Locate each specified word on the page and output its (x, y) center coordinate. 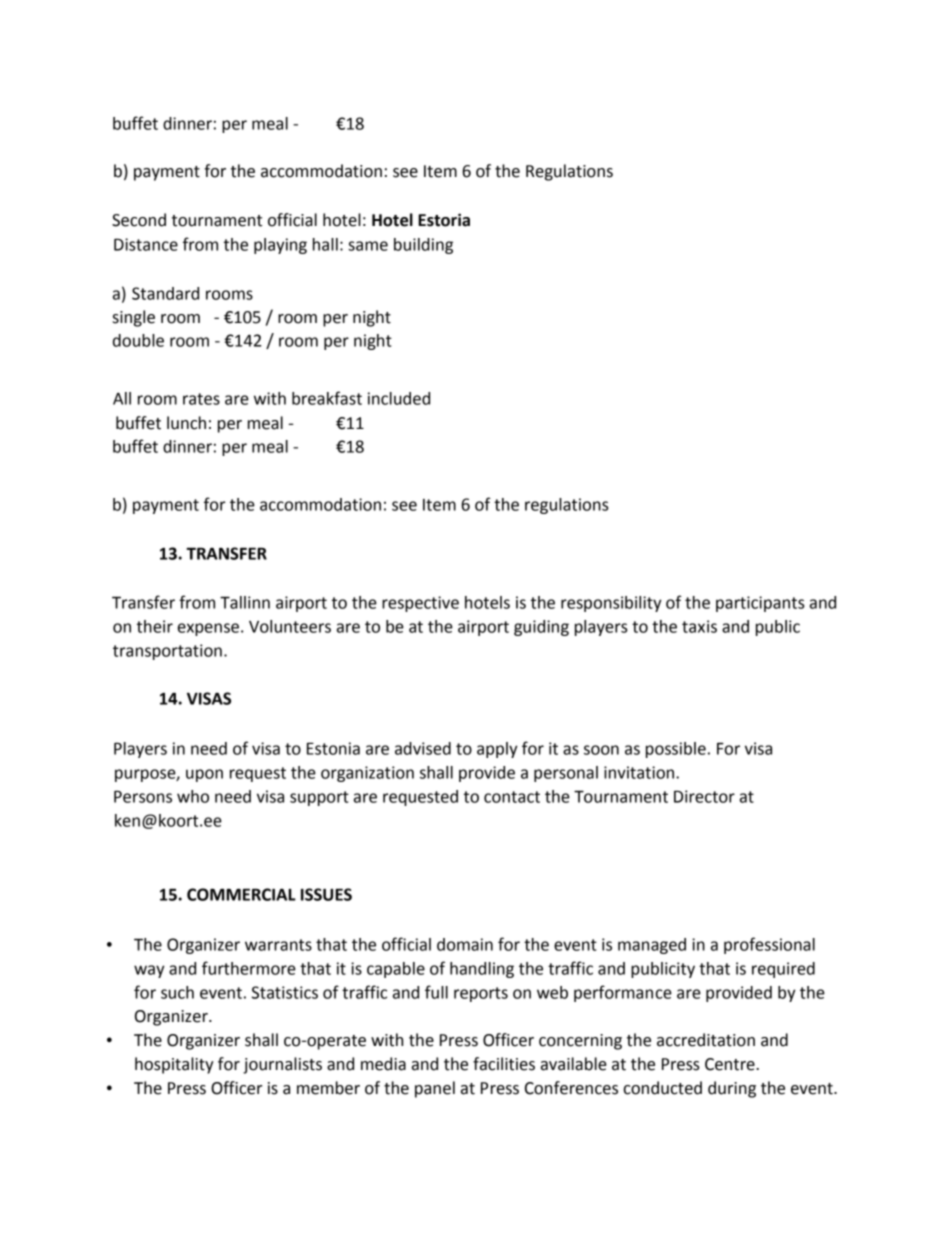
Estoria (444, 220)
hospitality (174, 1065)
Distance (146, 244)
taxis (699, 626)
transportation (167, 652)
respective (420, 604)
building (423, 246)
